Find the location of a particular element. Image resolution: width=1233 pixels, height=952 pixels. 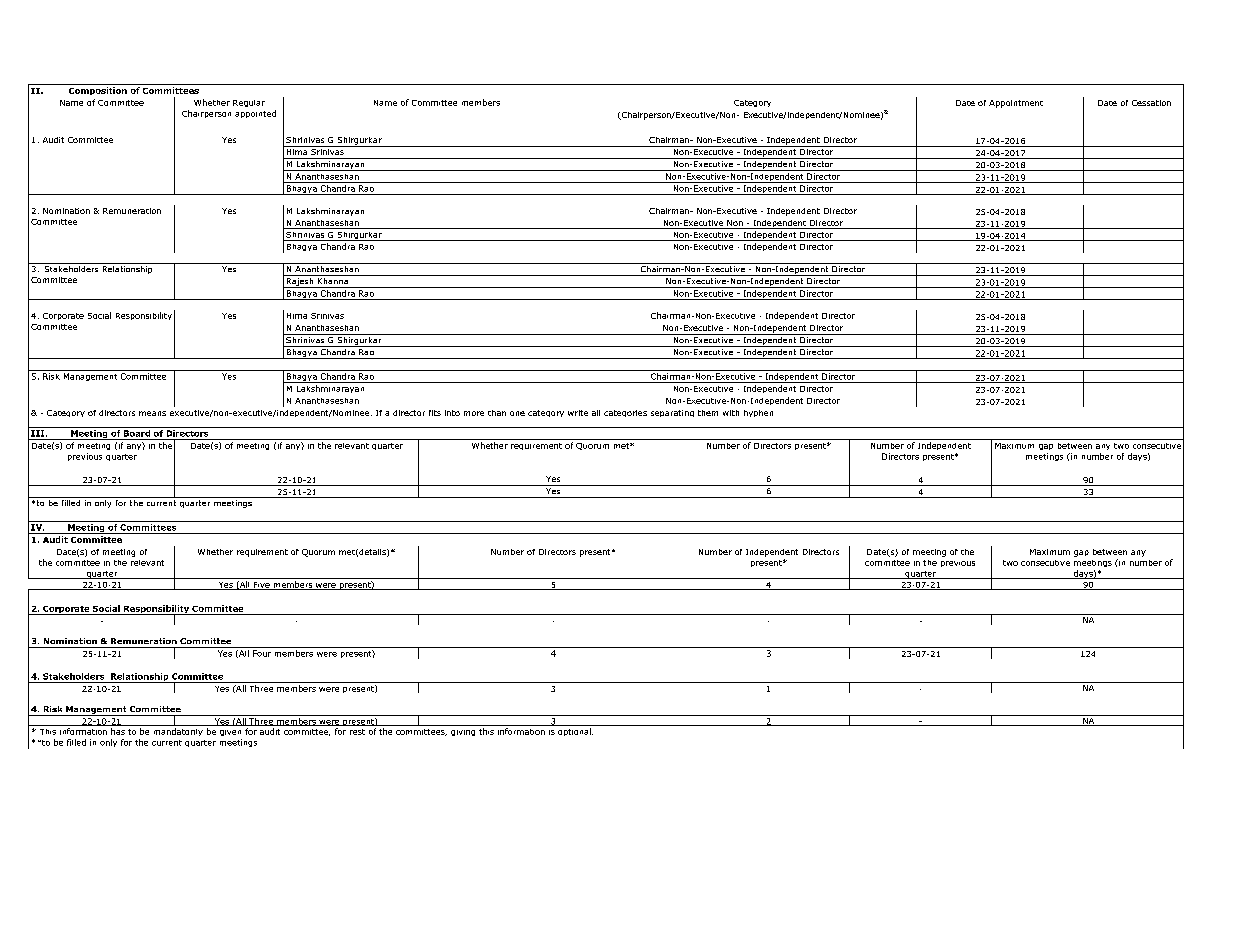

Appointment is located at coordinates (1016, 104).
